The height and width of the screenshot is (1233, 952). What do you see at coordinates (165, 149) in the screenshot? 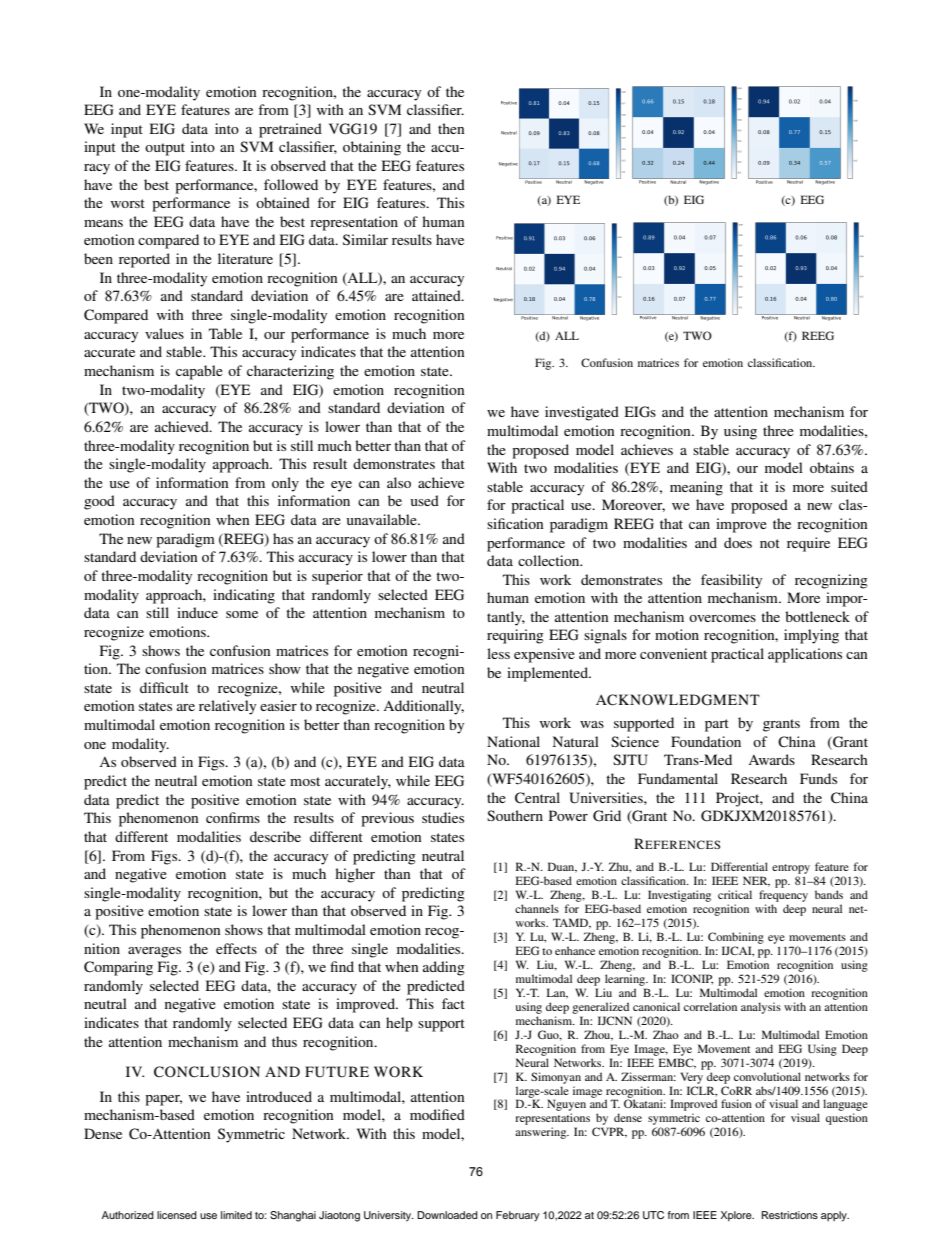
I see `output` at bounding box center [165, 149].
